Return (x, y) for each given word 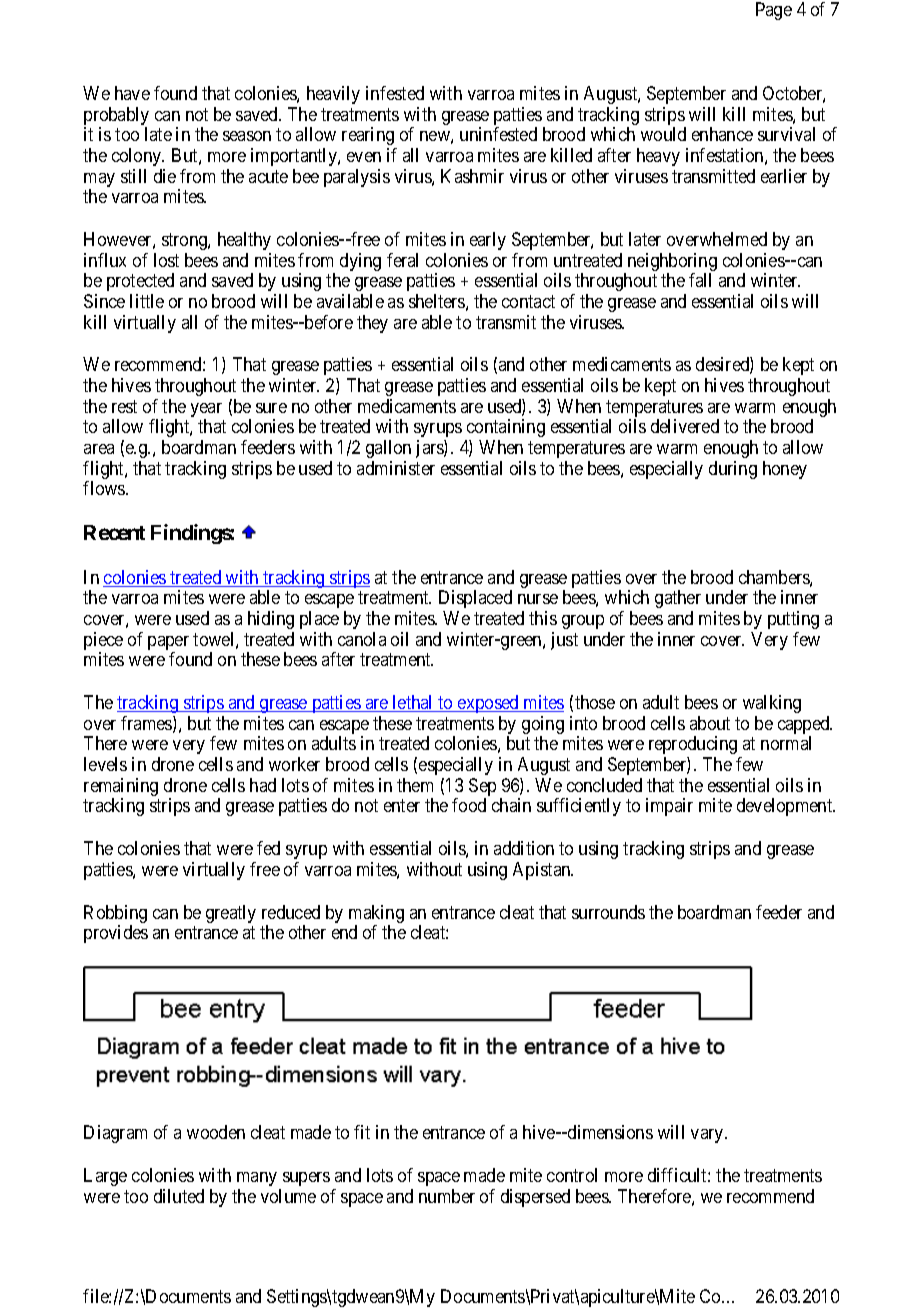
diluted (179, 1196)
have (132, 93)
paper (168, 644)
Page (774, 11)
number (447, 1196)
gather (678, 599)
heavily (333, 95)
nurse (538, 599)
